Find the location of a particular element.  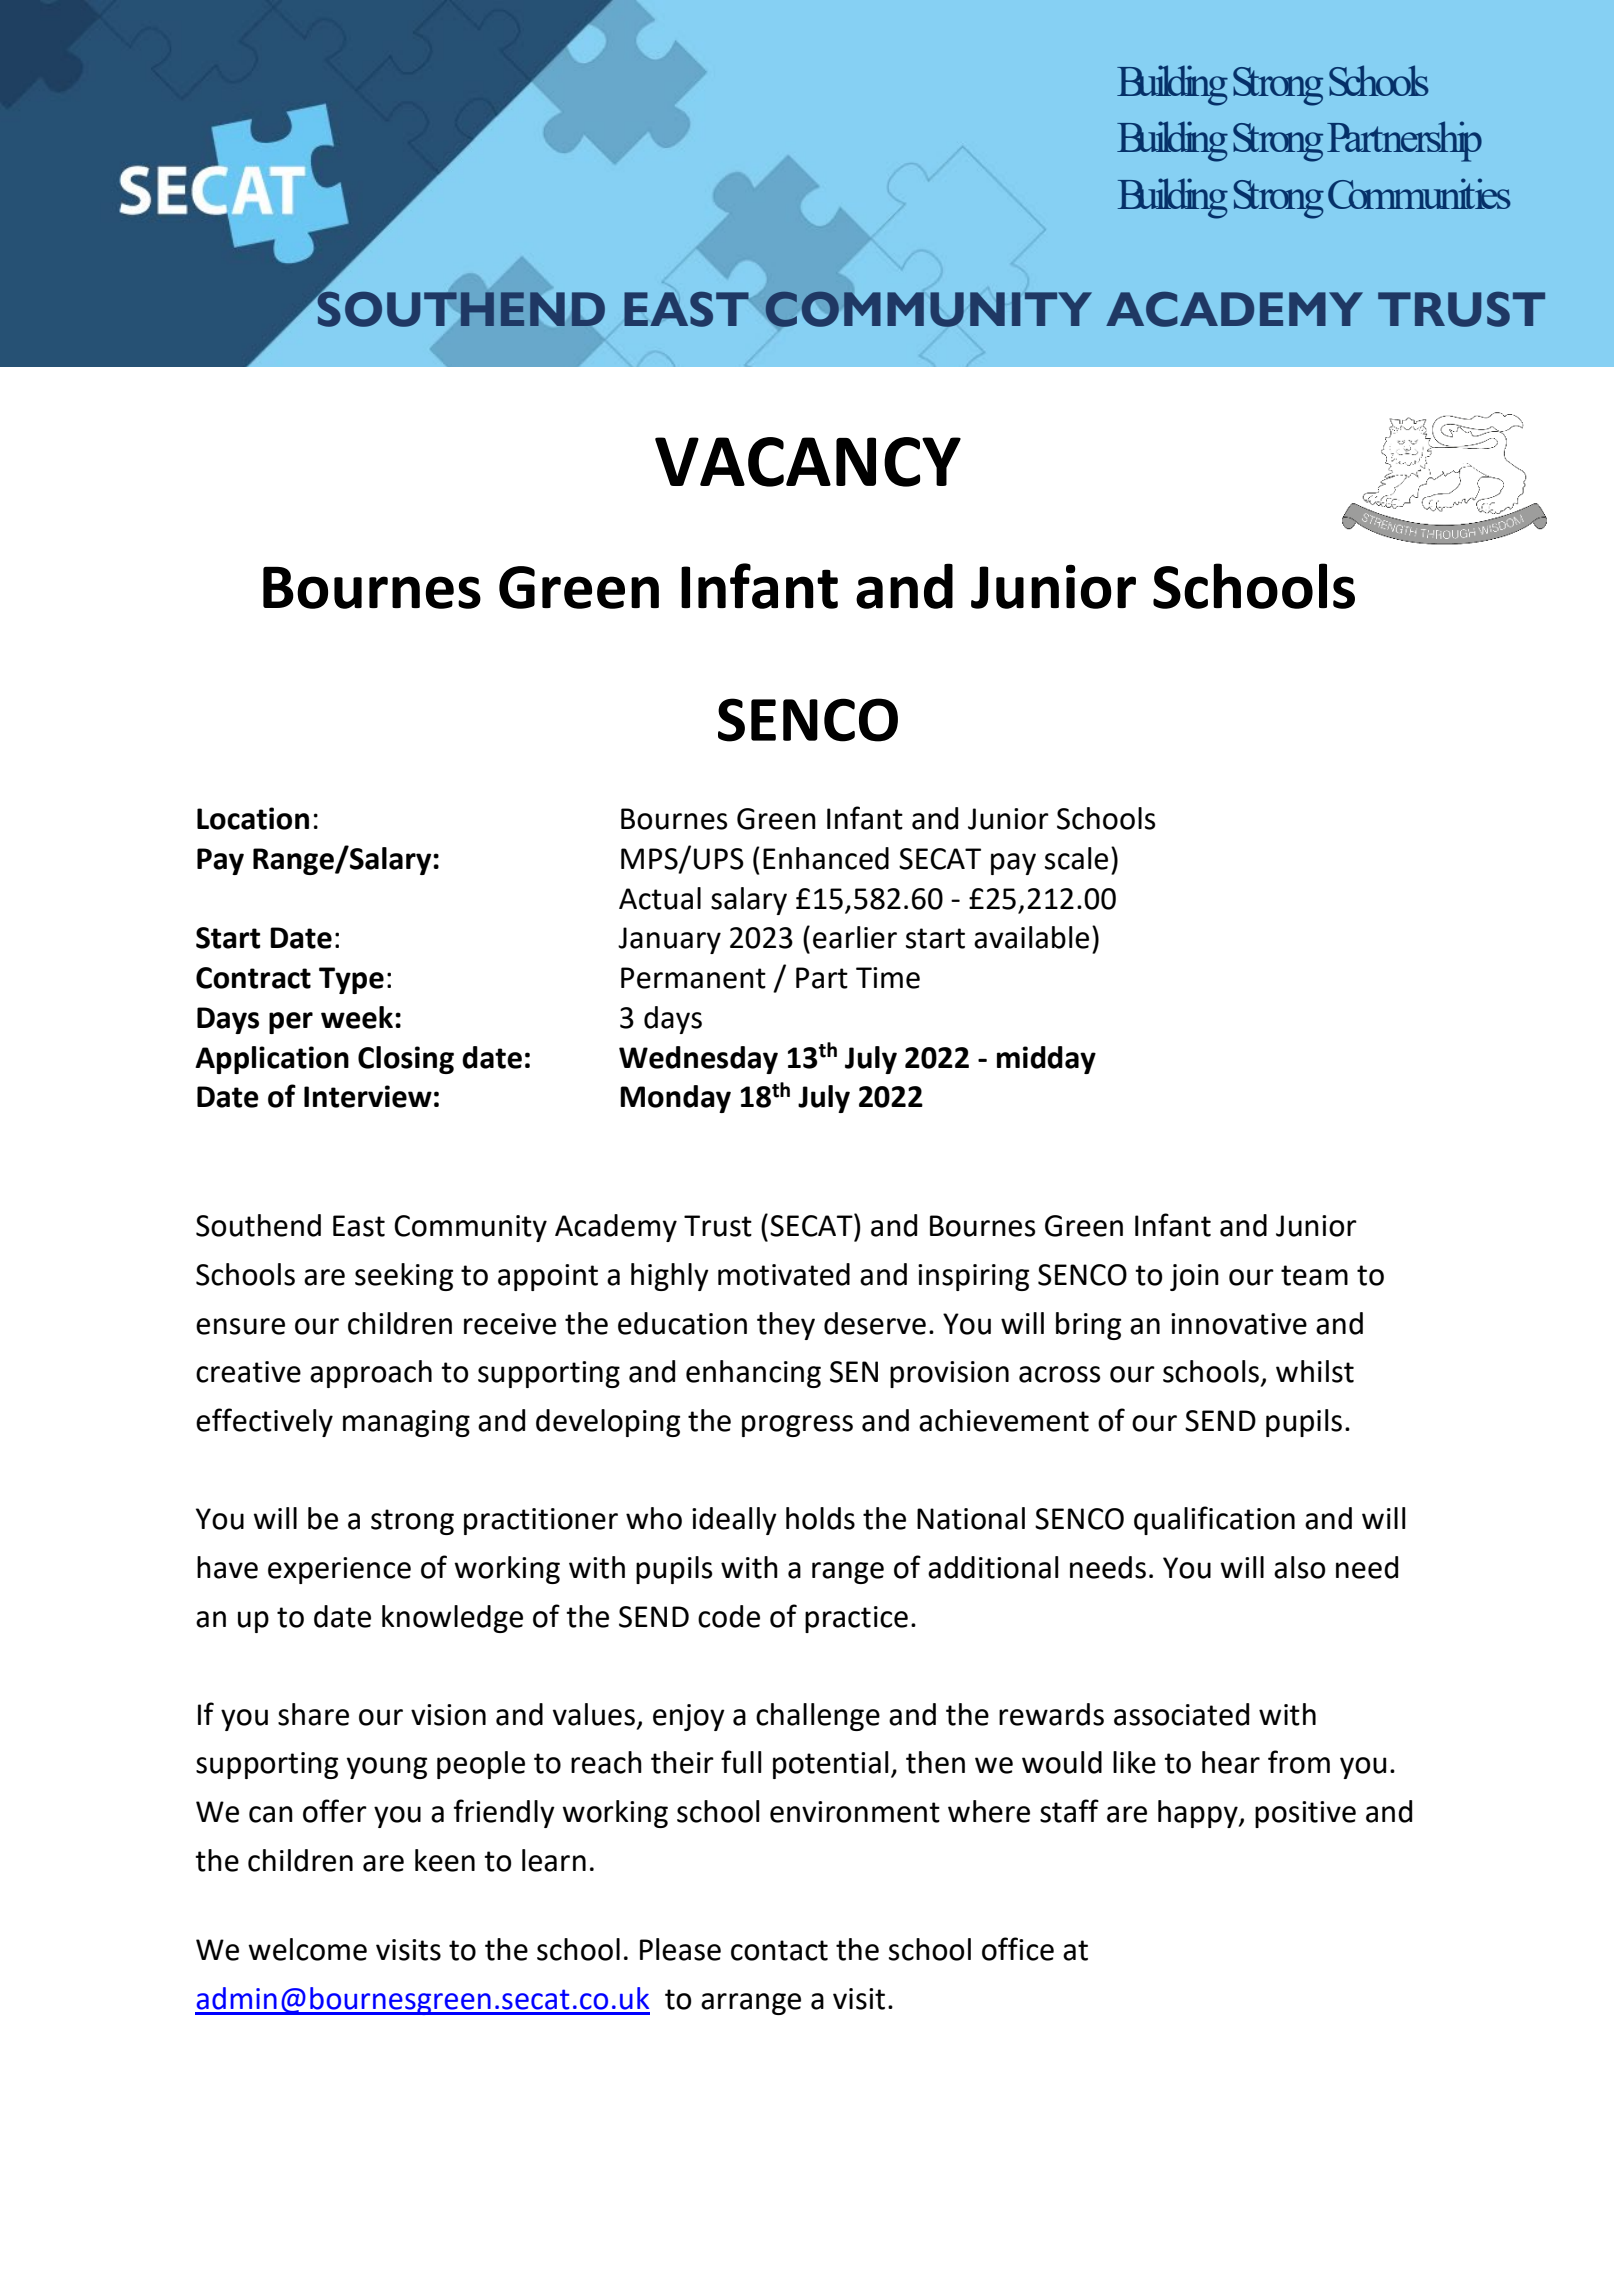

available is located at coordinates (1031, 937).
